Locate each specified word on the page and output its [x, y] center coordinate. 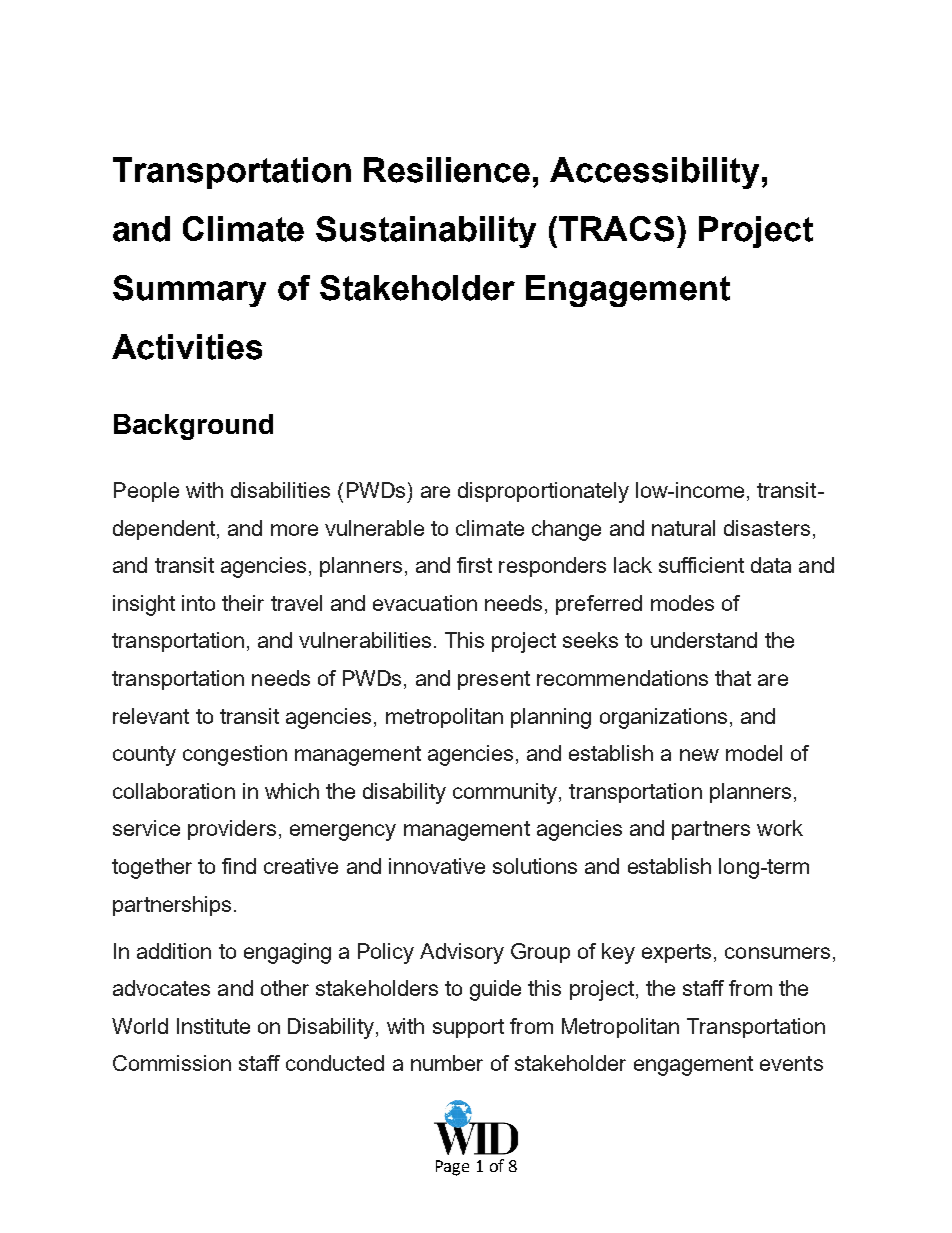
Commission [172, 1063]
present [494, 680]
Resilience [447, 170]
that [733, 678]
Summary [189, 291]
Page [452, 1168]
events [791, 1063]
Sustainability [426, 232]
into [198, 603]
